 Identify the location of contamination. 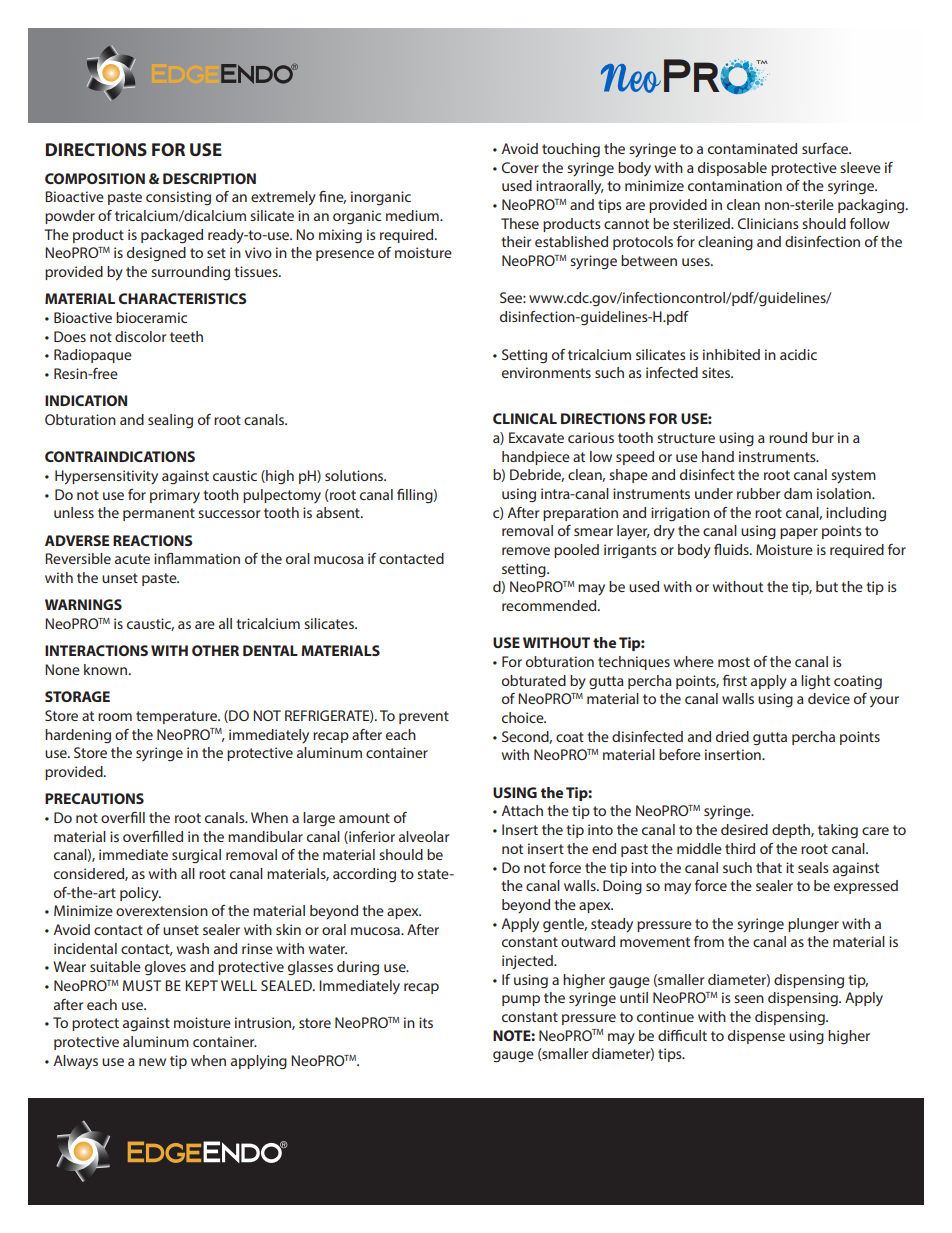
(735, 185).
